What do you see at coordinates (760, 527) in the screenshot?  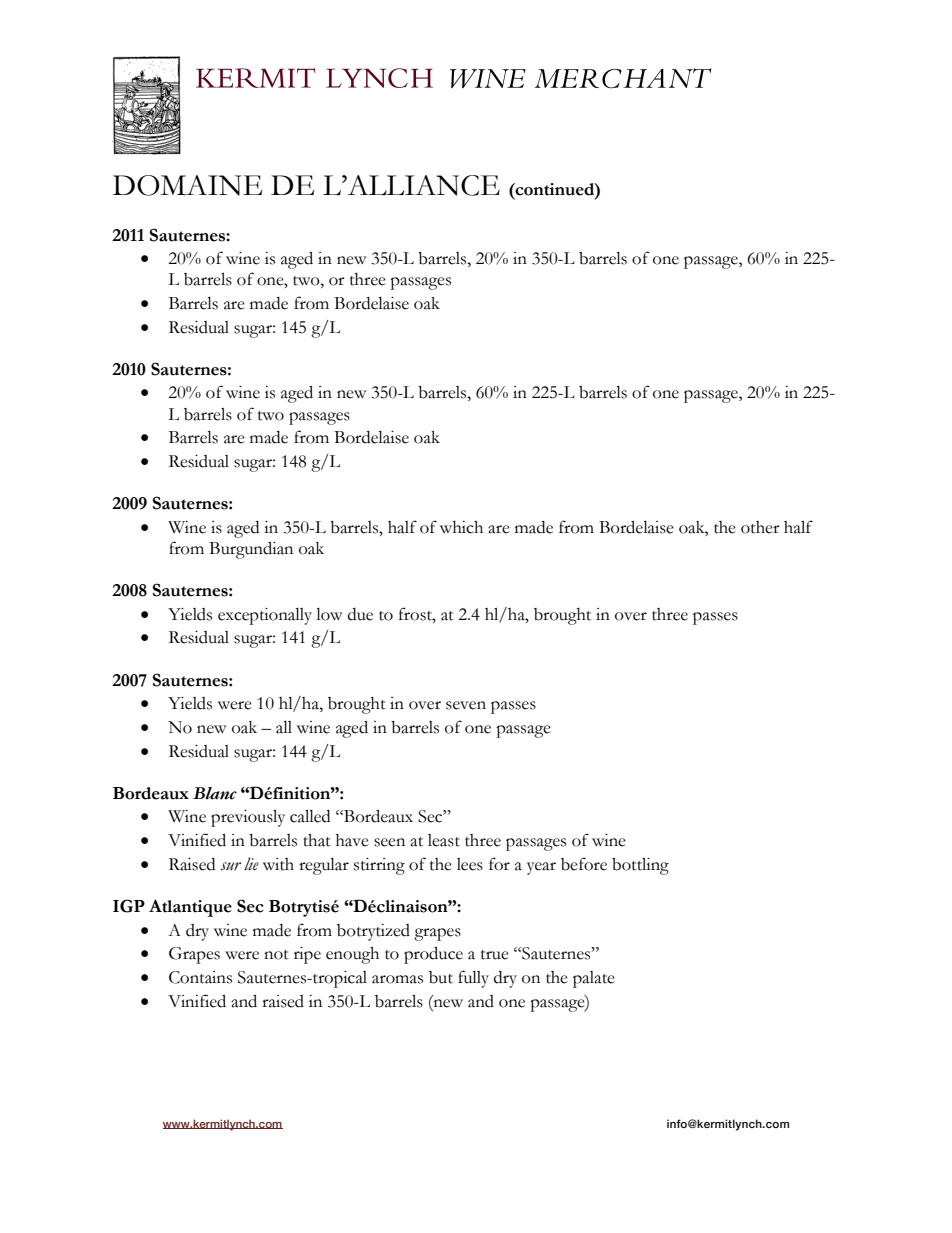 I see `other` at bounding box center [760, 527].
